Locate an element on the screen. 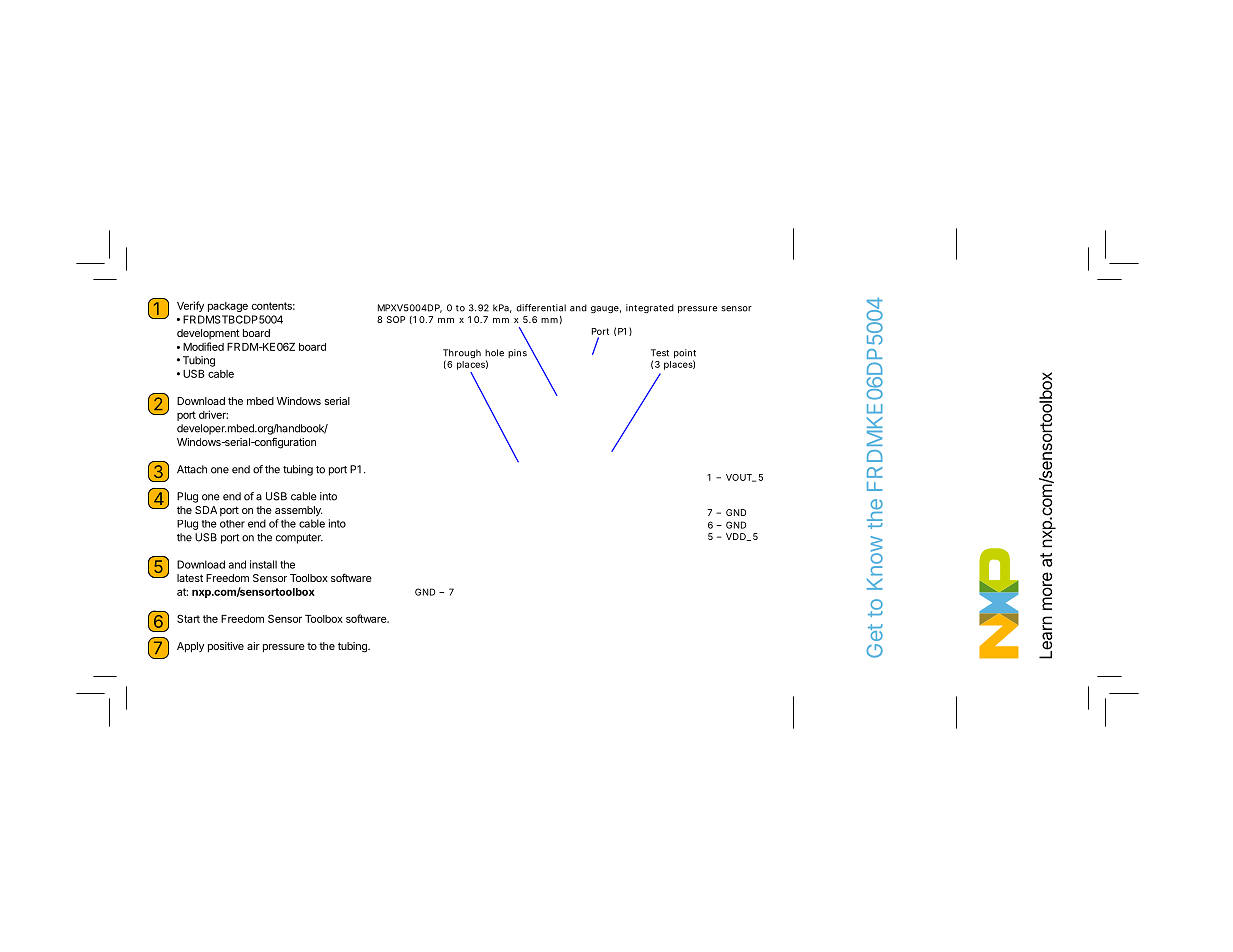 This screenshot has height=952, width=1233. positive is located at coordinates (226, 647).
